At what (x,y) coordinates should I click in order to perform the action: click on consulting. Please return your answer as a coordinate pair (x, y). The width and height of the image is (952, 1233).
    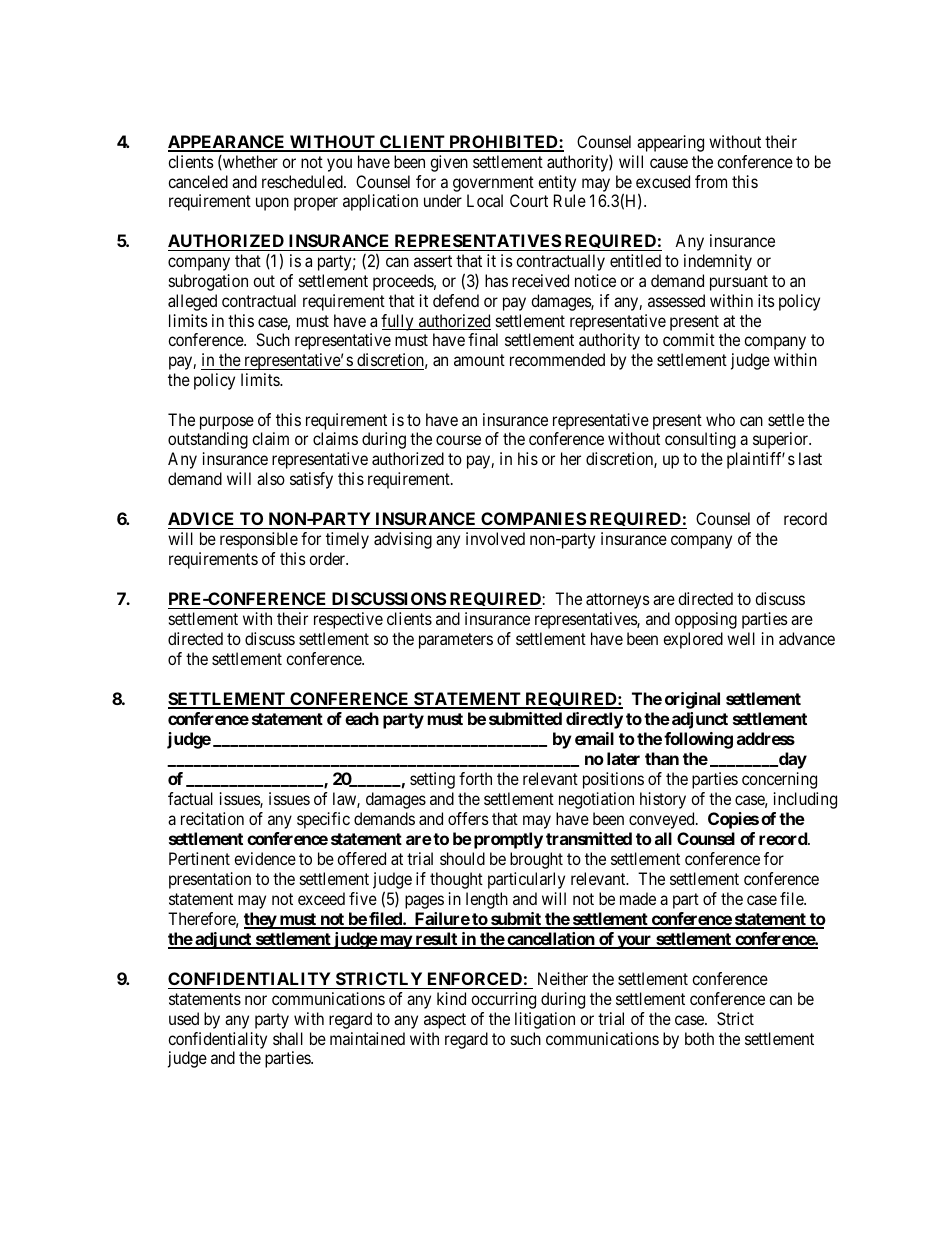
    Looking at the image, I should click on (700, 440).
